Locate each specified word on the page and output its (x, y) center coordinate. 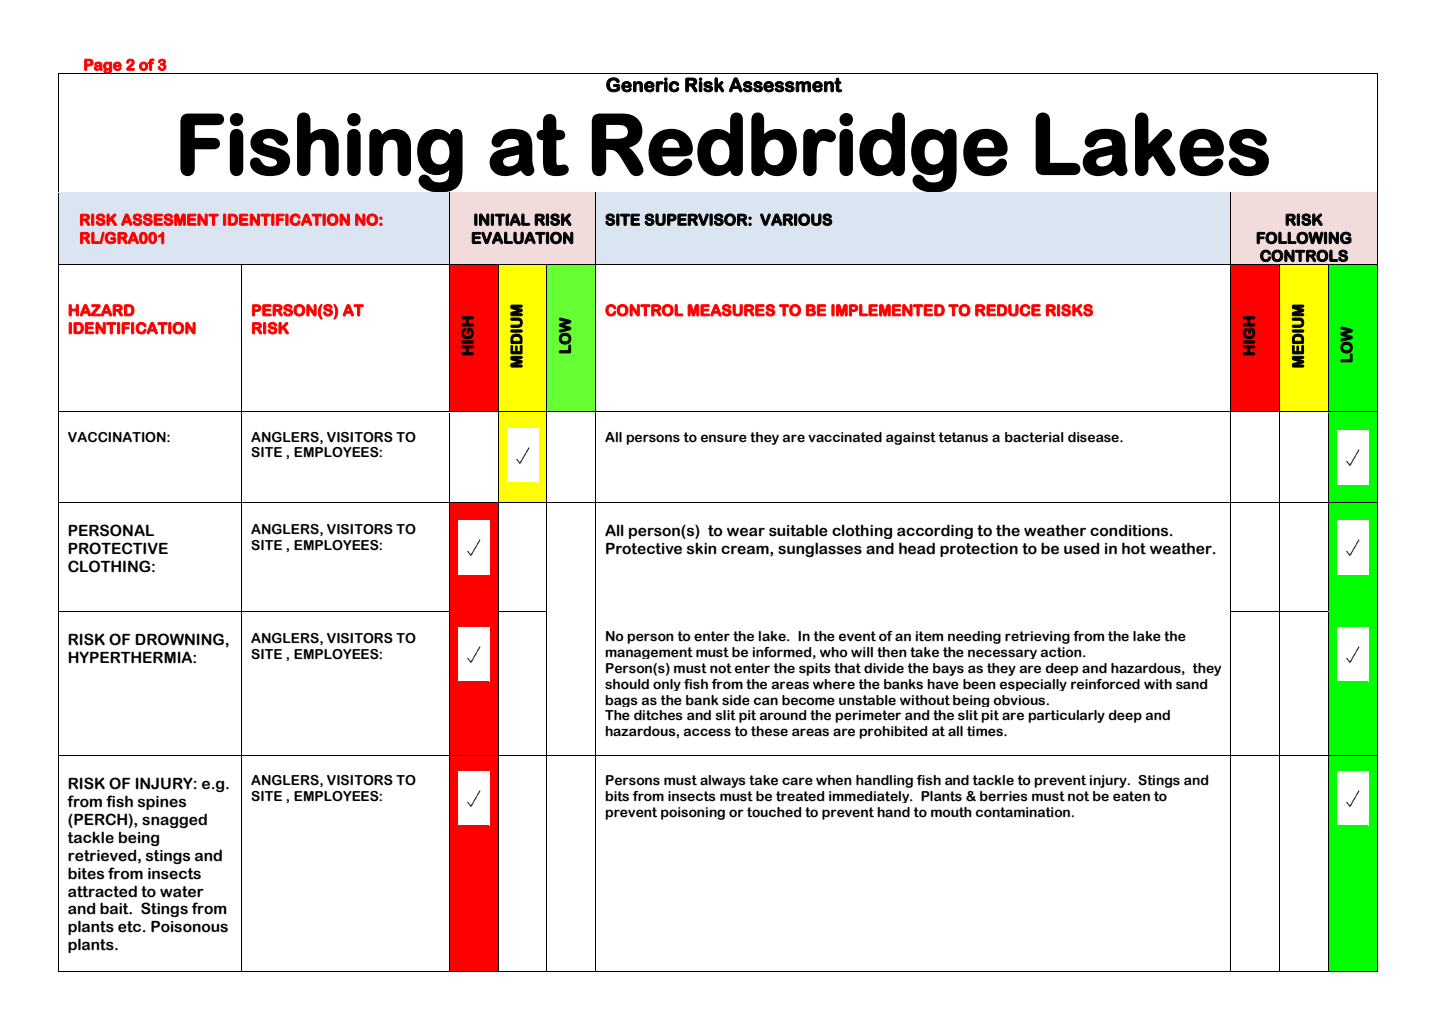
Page (103, 66)
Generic (643, 85)
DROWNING (179, 639)
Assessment (785, 85)
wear (746, 532)
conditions (1130, 530)
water (182, 892)
